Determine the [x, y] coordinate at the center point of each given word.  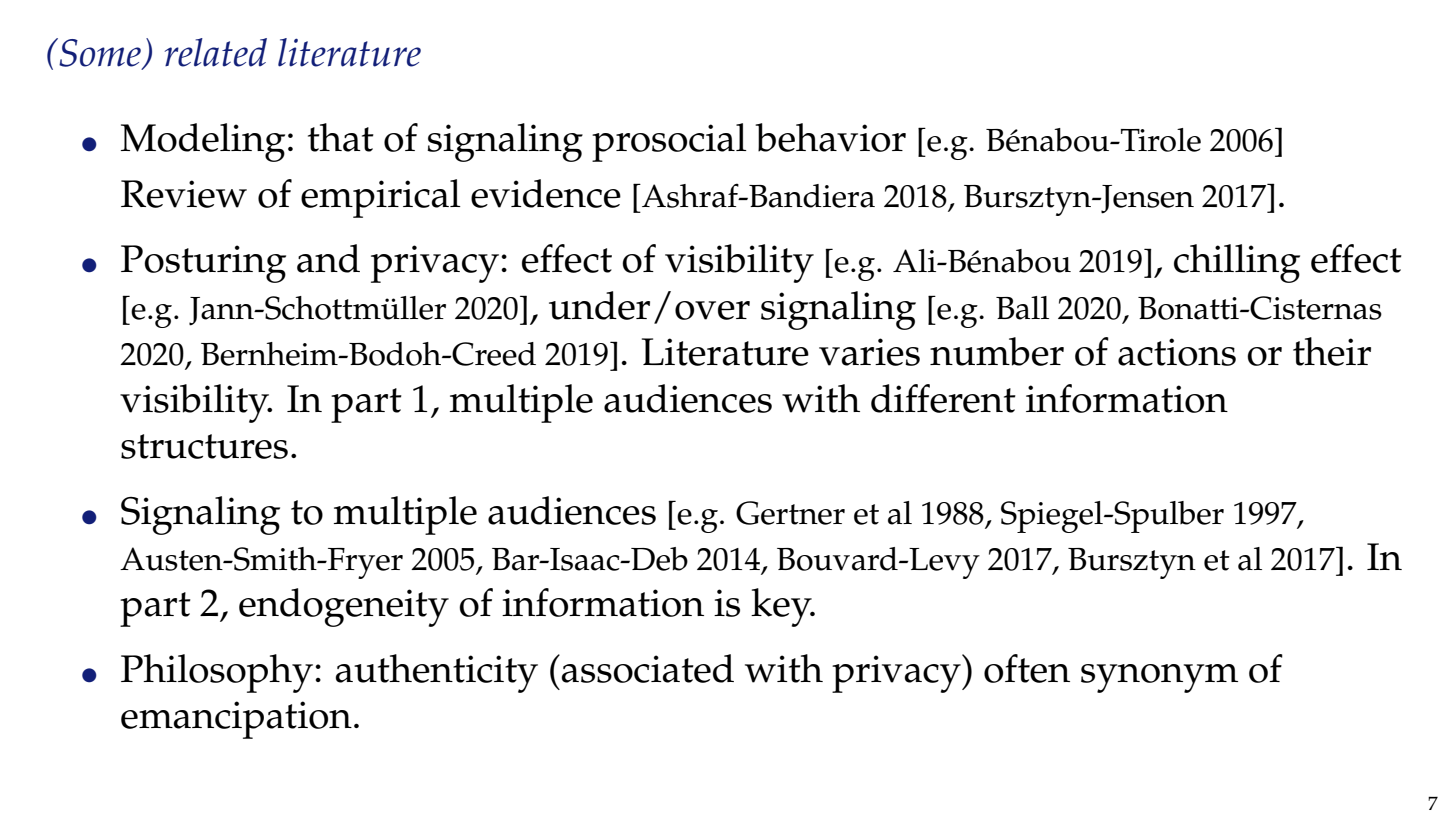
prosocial [669, 142]
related [216, 52]
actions [1177, 352]
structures [204, 446]
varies [869, 352]
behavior [830, 137]
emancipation [236, 720]
